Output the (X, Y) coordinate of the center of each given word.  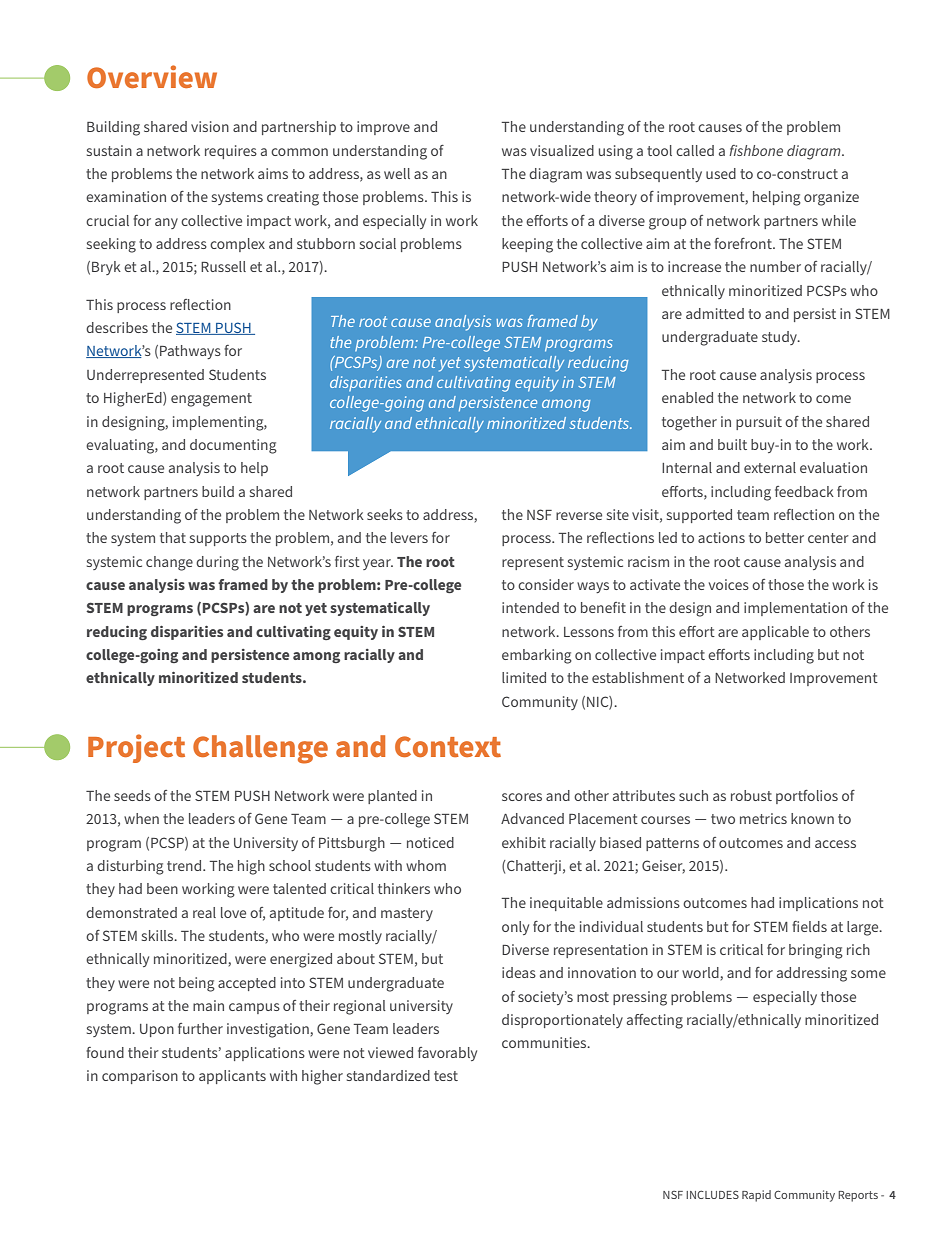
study (781, 338)
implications (818, 904)
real (204, 912)
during (217, 563)
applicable (775, 633)
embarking (537, 656)
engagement (211, 400)
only (515, 928)
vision (210, 126)
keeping (527, 245)
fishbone (756, 150)
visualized (562, 150)
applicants (232, 1077)
